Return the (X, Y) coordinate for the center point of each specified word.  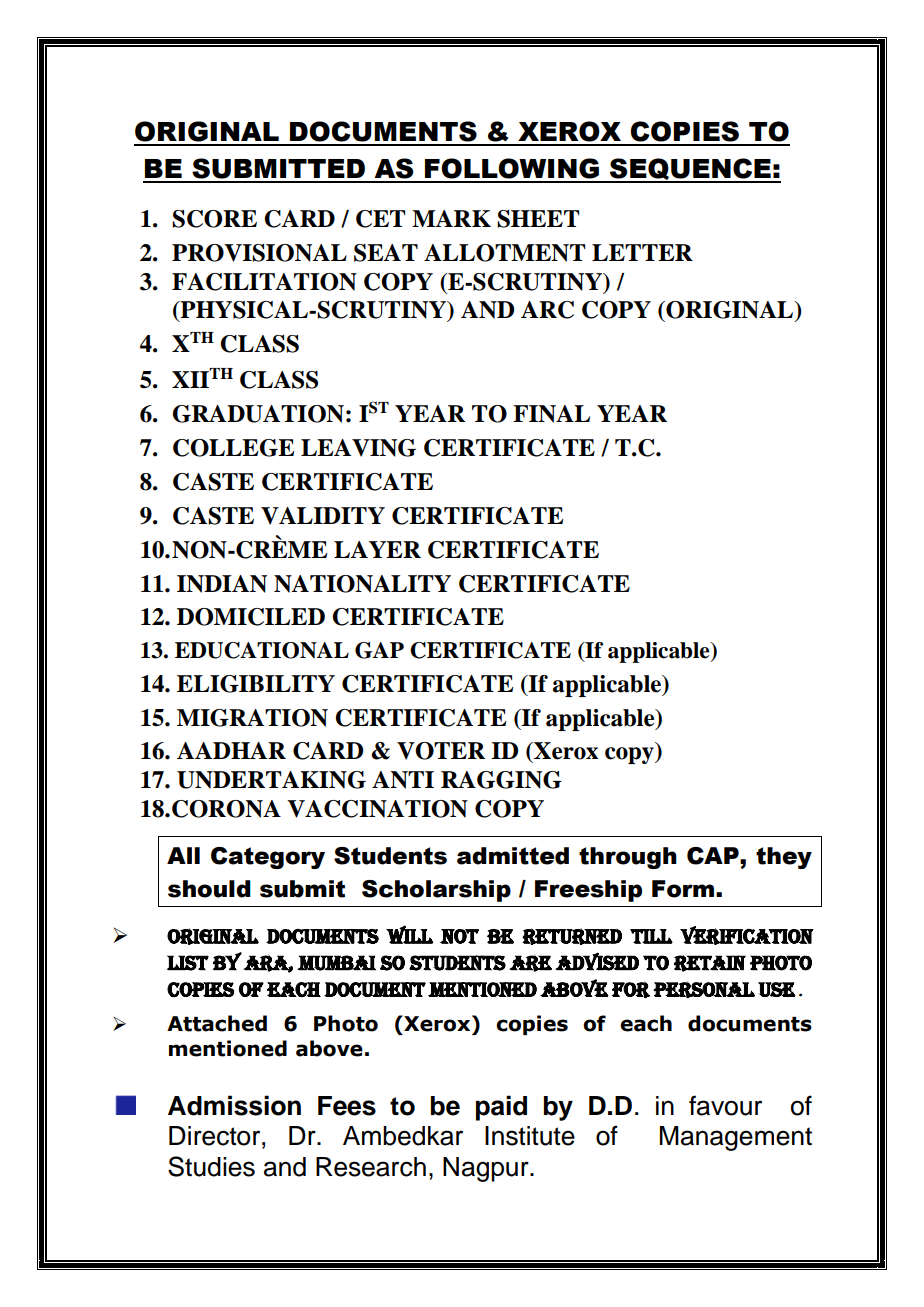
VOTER (441, 751)
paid (501, 1108)
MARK (451, 218)
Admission (234, 1105)
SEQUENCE (690, 170)
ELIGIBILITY (256, 684)
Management (736, 1138)
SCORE (214, 219)
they (784, 858)
